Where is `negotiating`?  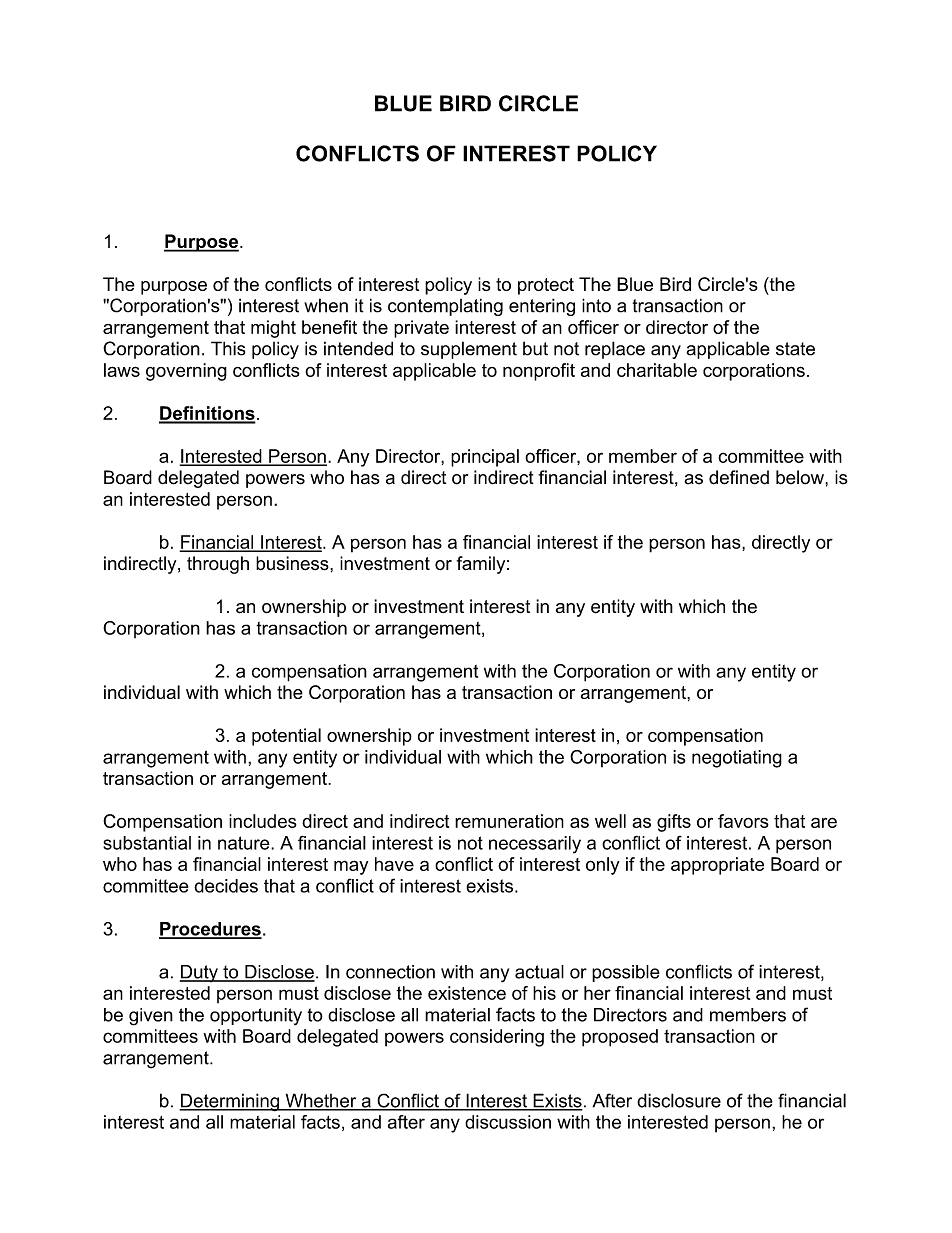 negotiating is located at coordinates (737, 759).
